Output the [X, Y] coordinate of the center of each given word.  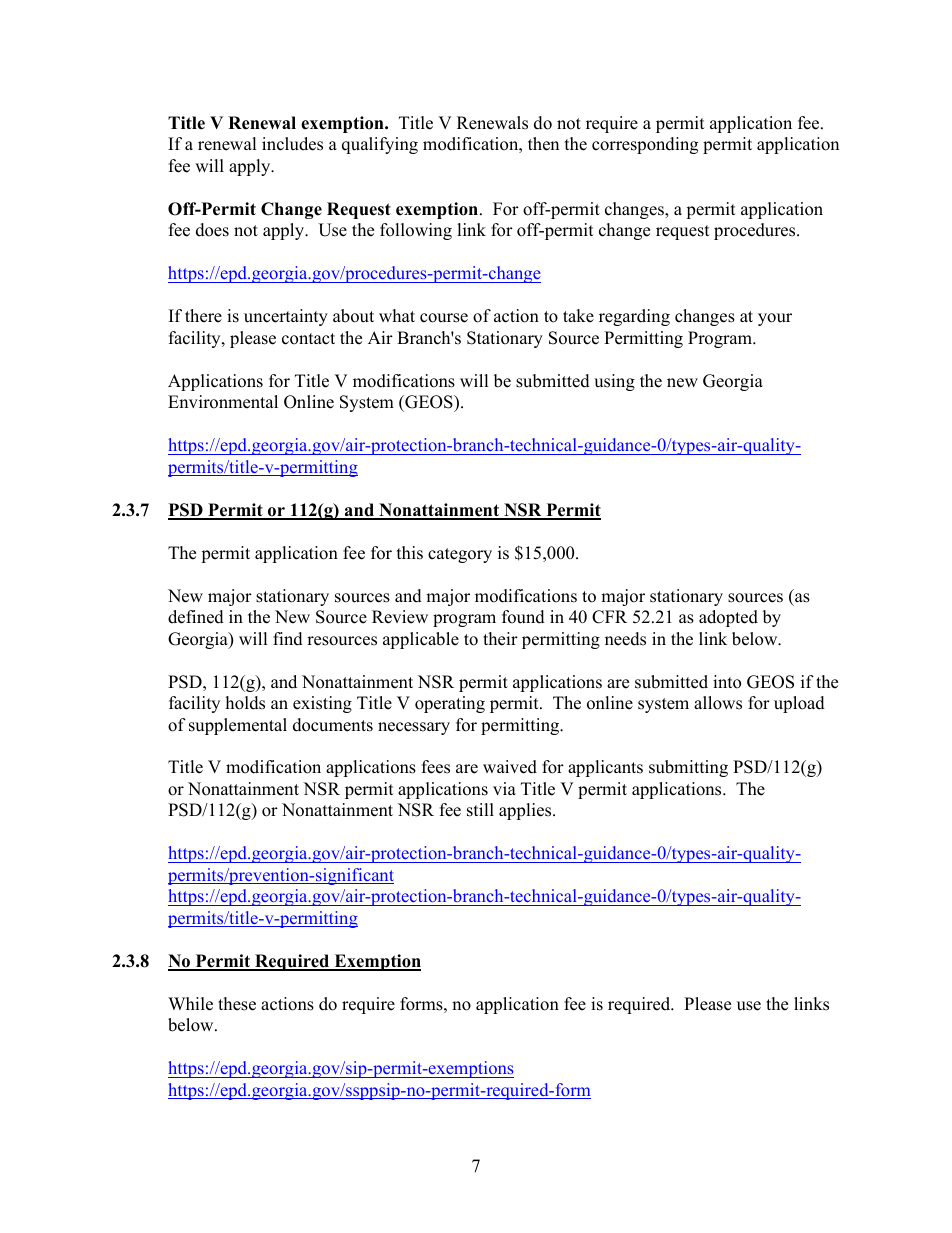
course [444, 318]
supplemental [238, 726]
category [460, 555]
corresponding [645, 145]
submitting [688, 768]
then [543, 144]
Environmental [223, 402]
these [237, 1004]
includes [292, 144]
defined [196, 617]
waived [510, 767]
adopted [728, 618]
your [775, 319]
